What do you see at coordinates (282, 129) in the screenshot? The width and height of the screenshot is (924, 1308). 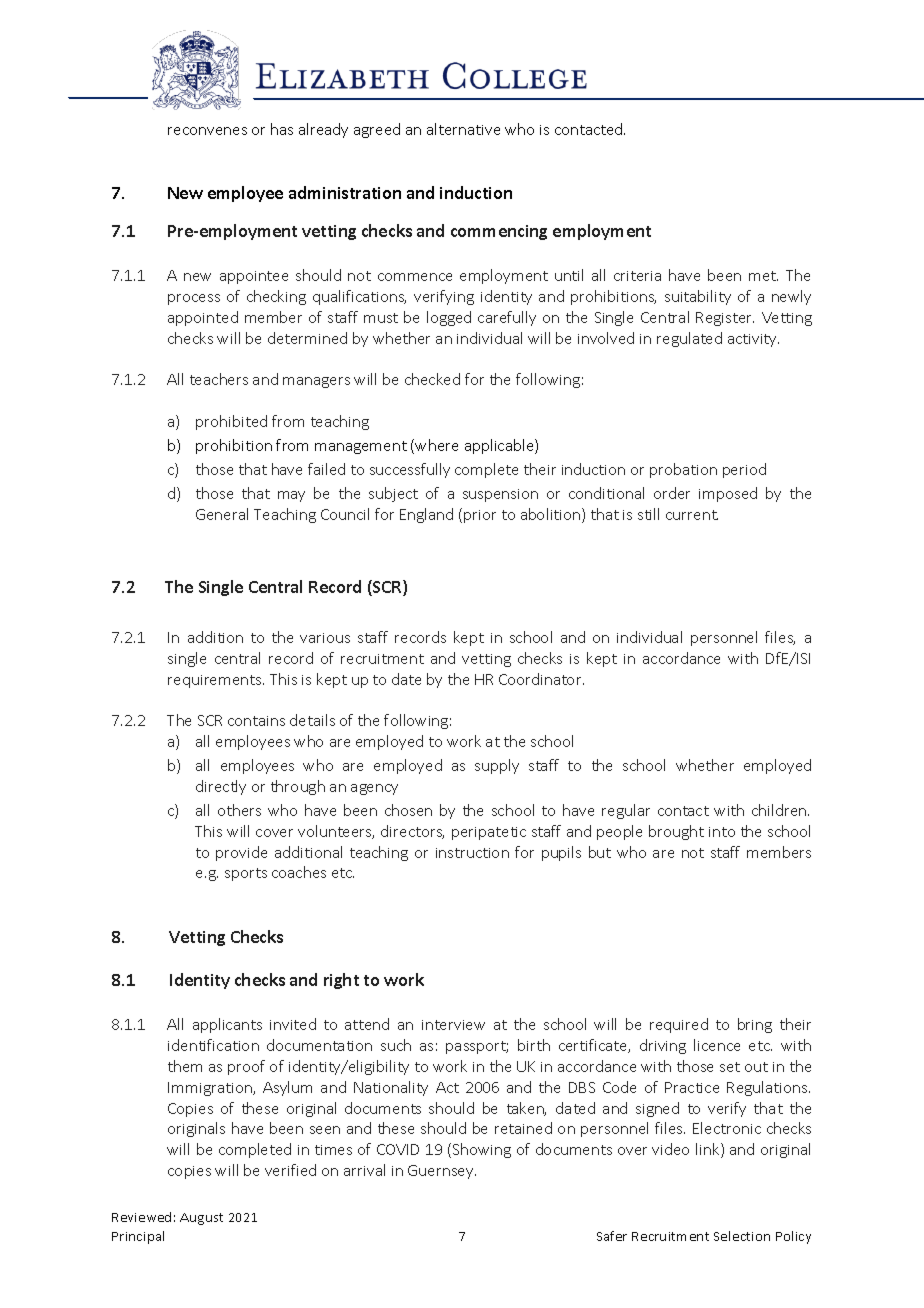 I see `has` at bounding box center [282, 129].
